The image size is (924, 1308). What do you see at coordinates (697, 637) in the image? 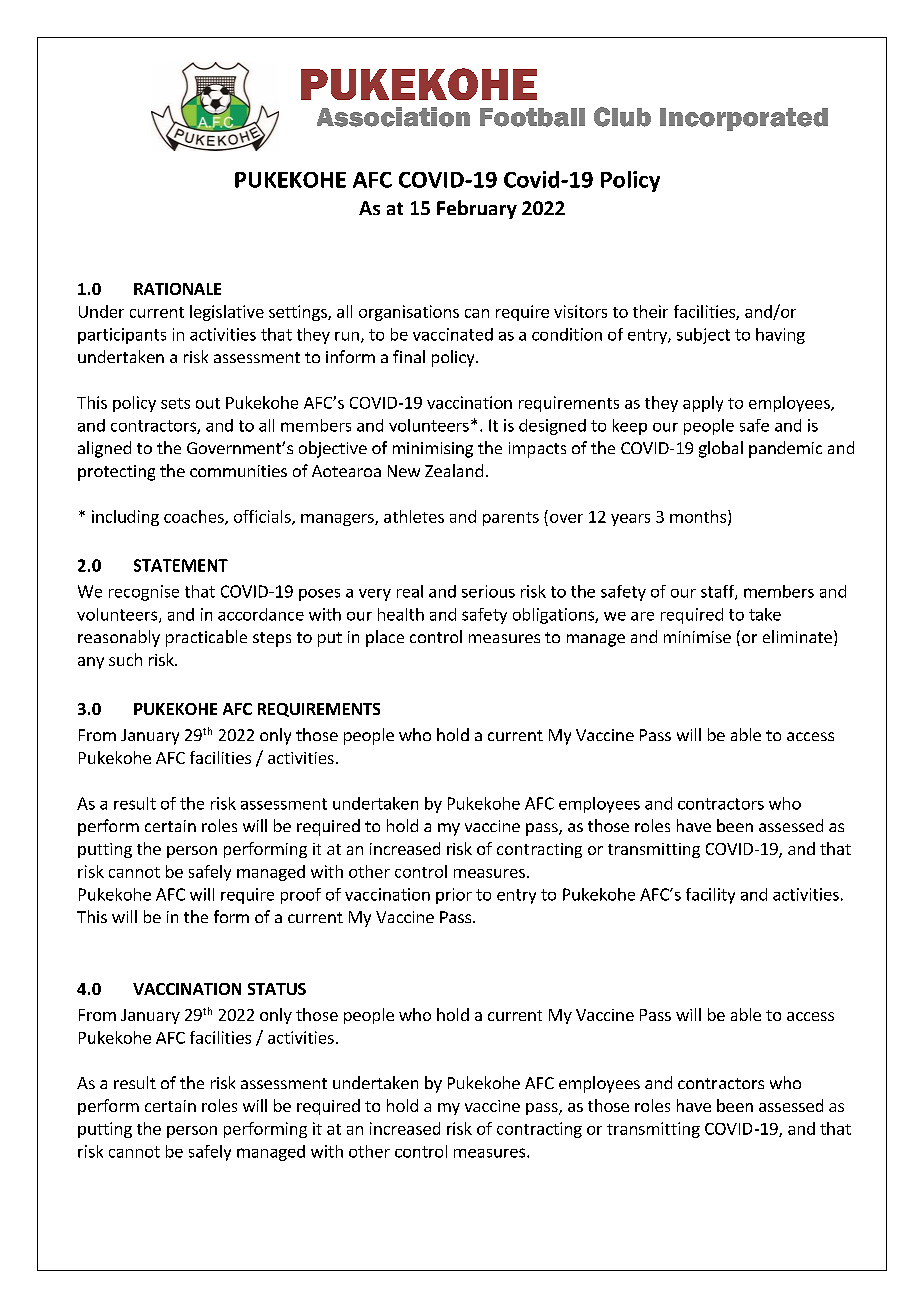
I see `minimise` at bounding box center [697, 637].
